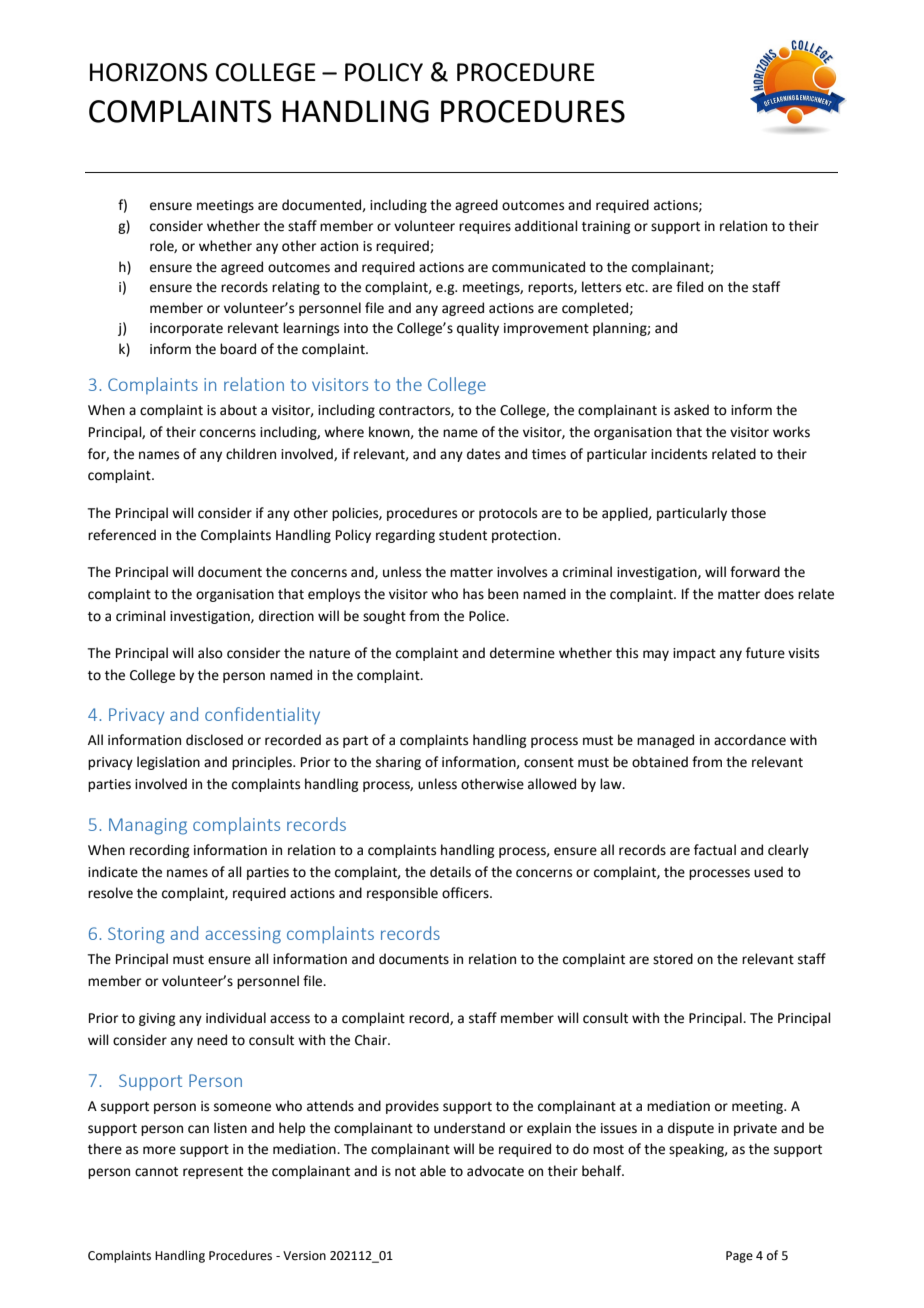 The width and height of the screenshot is (924, 1308). What do you see at coordinates (636, 288) in the screenshot?
I see `etc` at bounding box center [636, 288].
